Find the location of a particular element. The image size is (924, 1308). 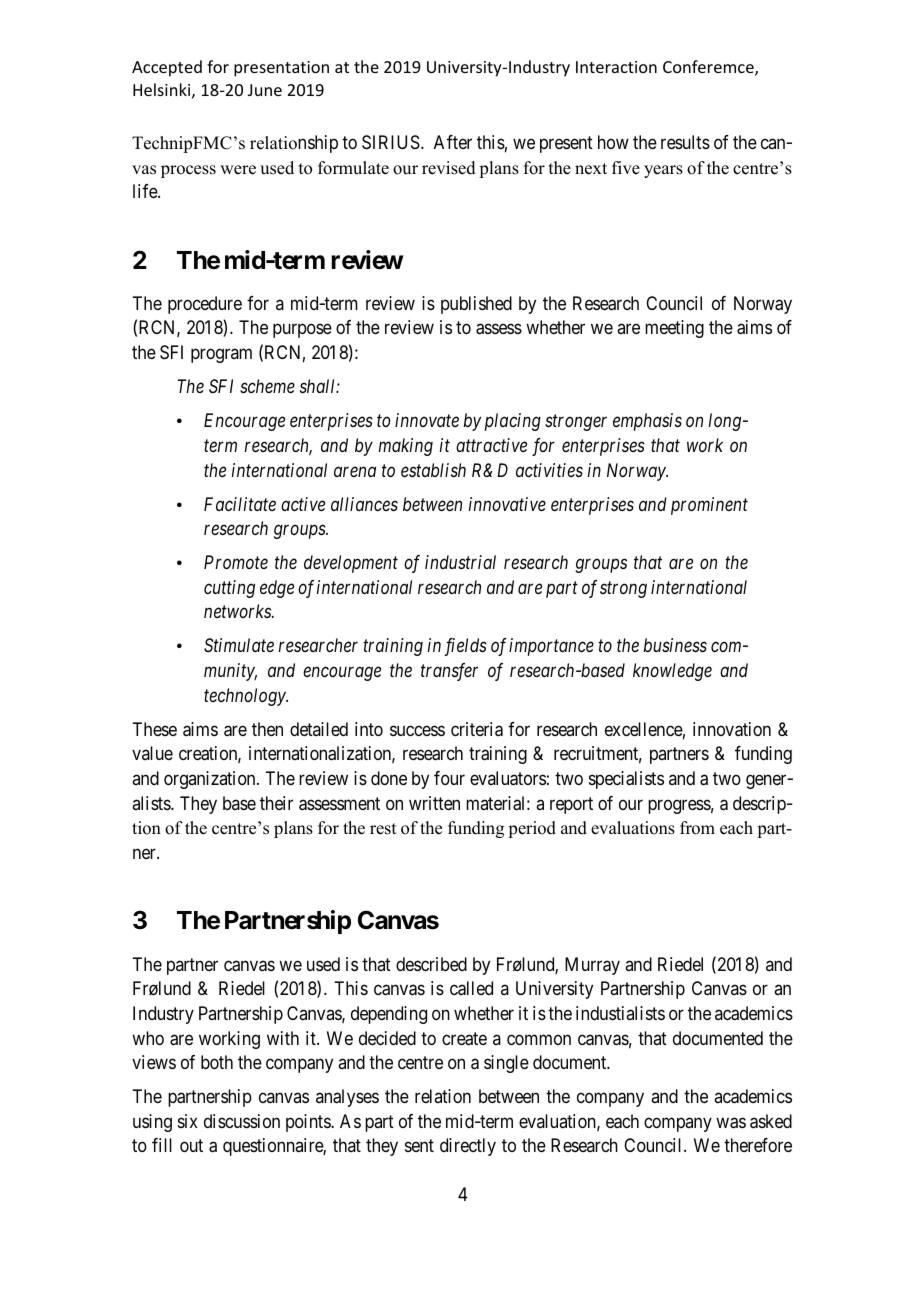

directly is located at coordinates (468, 1147).
